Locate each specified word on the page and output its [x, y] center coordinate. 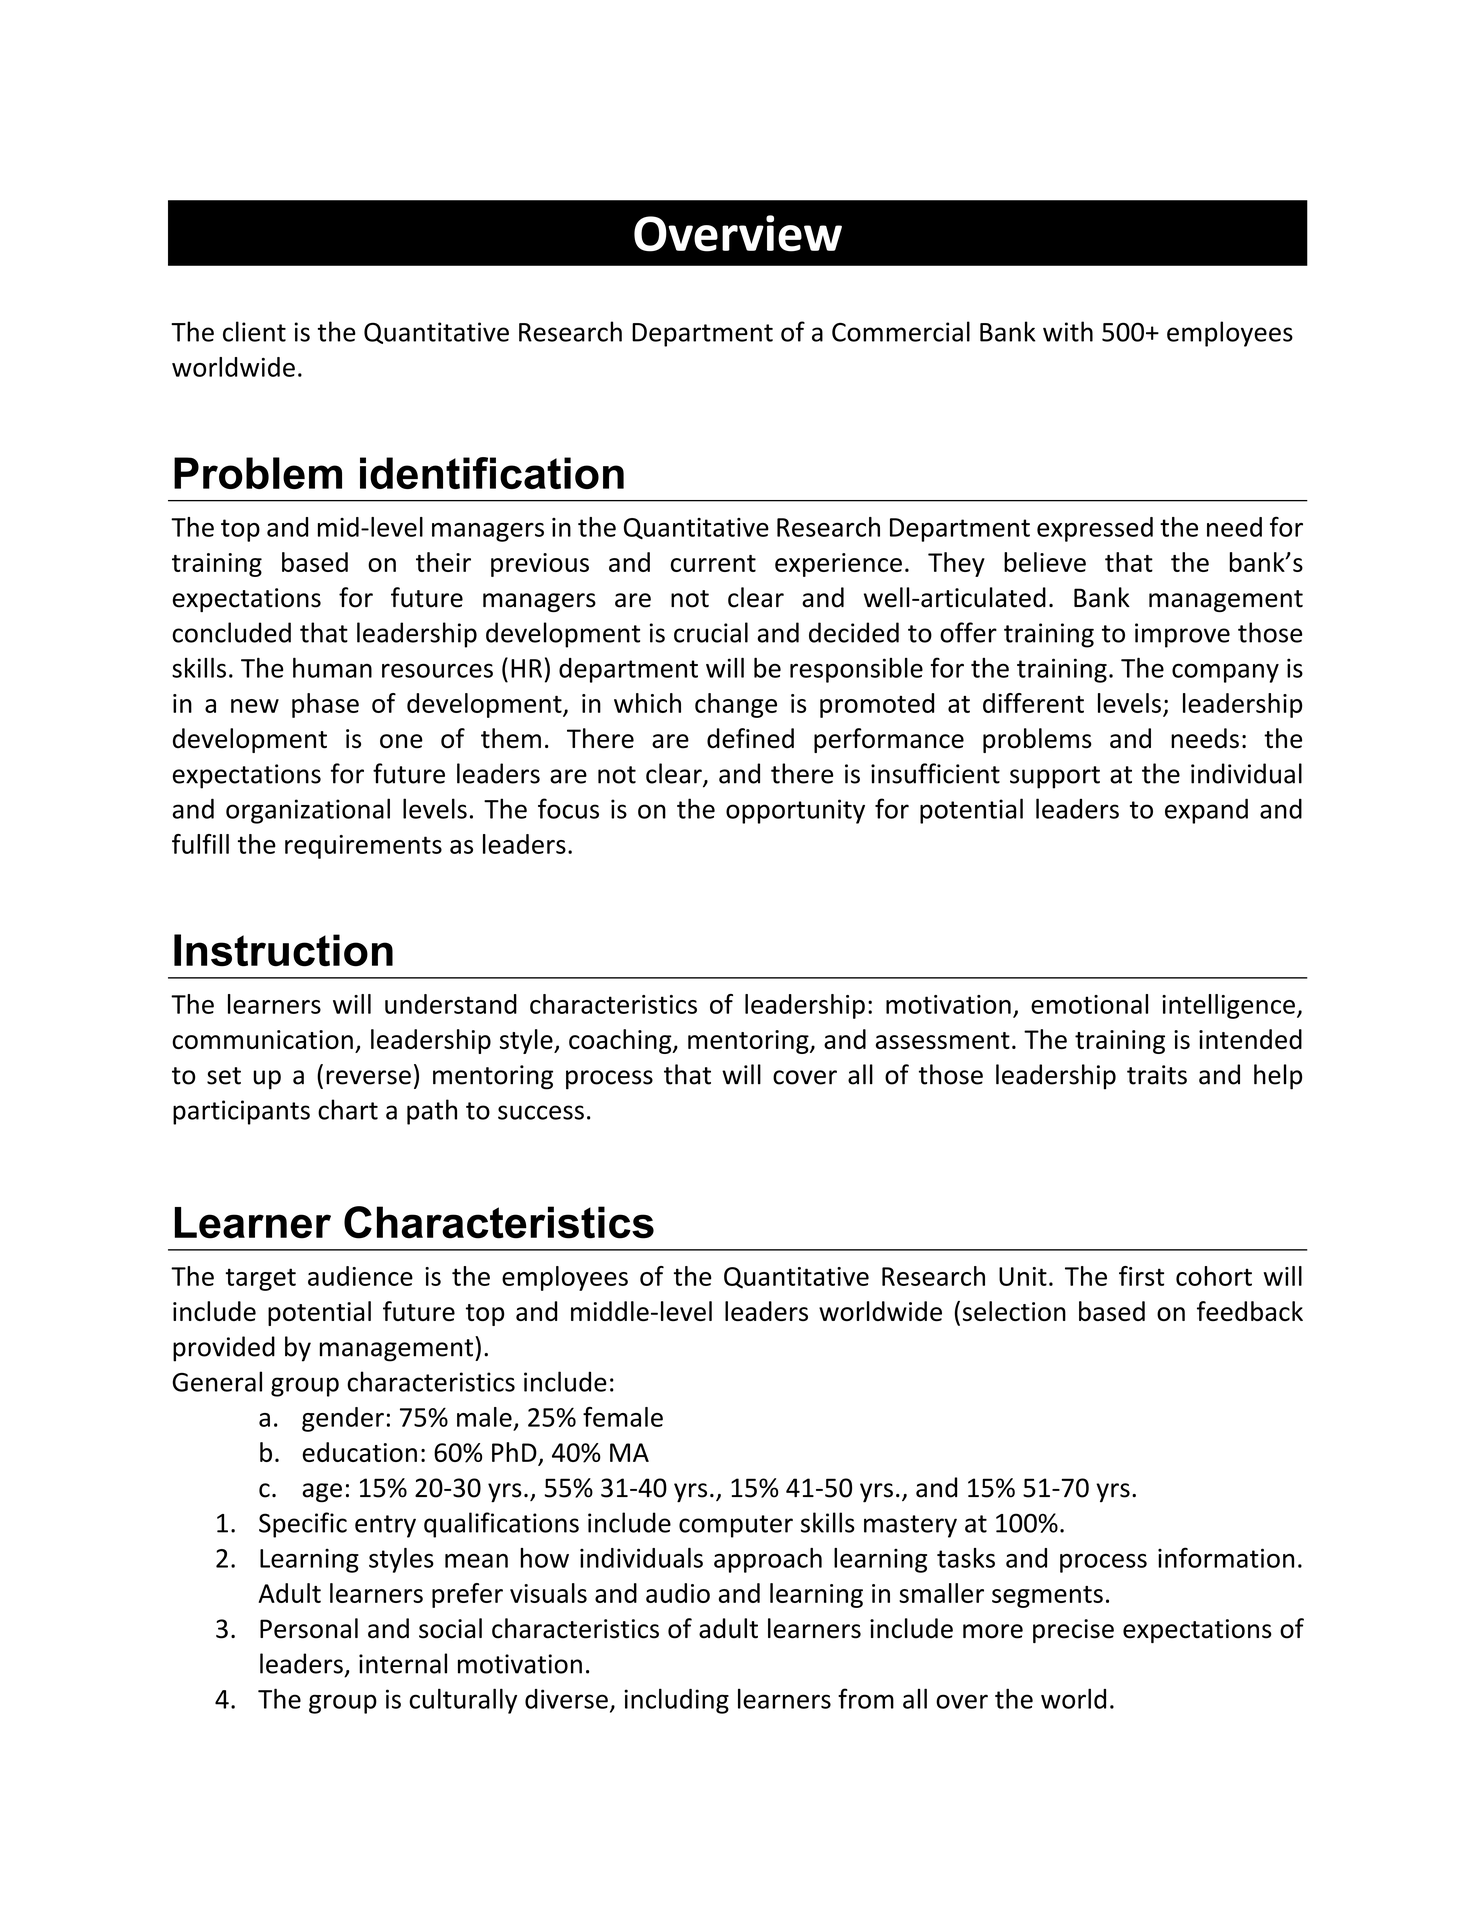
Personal [309, 1628]
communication [262, 1039]
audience [360, 1276]
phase [325, 705]
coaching [621, 1041]
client [254, 331]
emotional [1089, 1004]
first [1141, 1276]
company [1225, 673]
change [736, 705]
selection [1014, 1311]
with [1068, 331]
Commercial [901, 331]
